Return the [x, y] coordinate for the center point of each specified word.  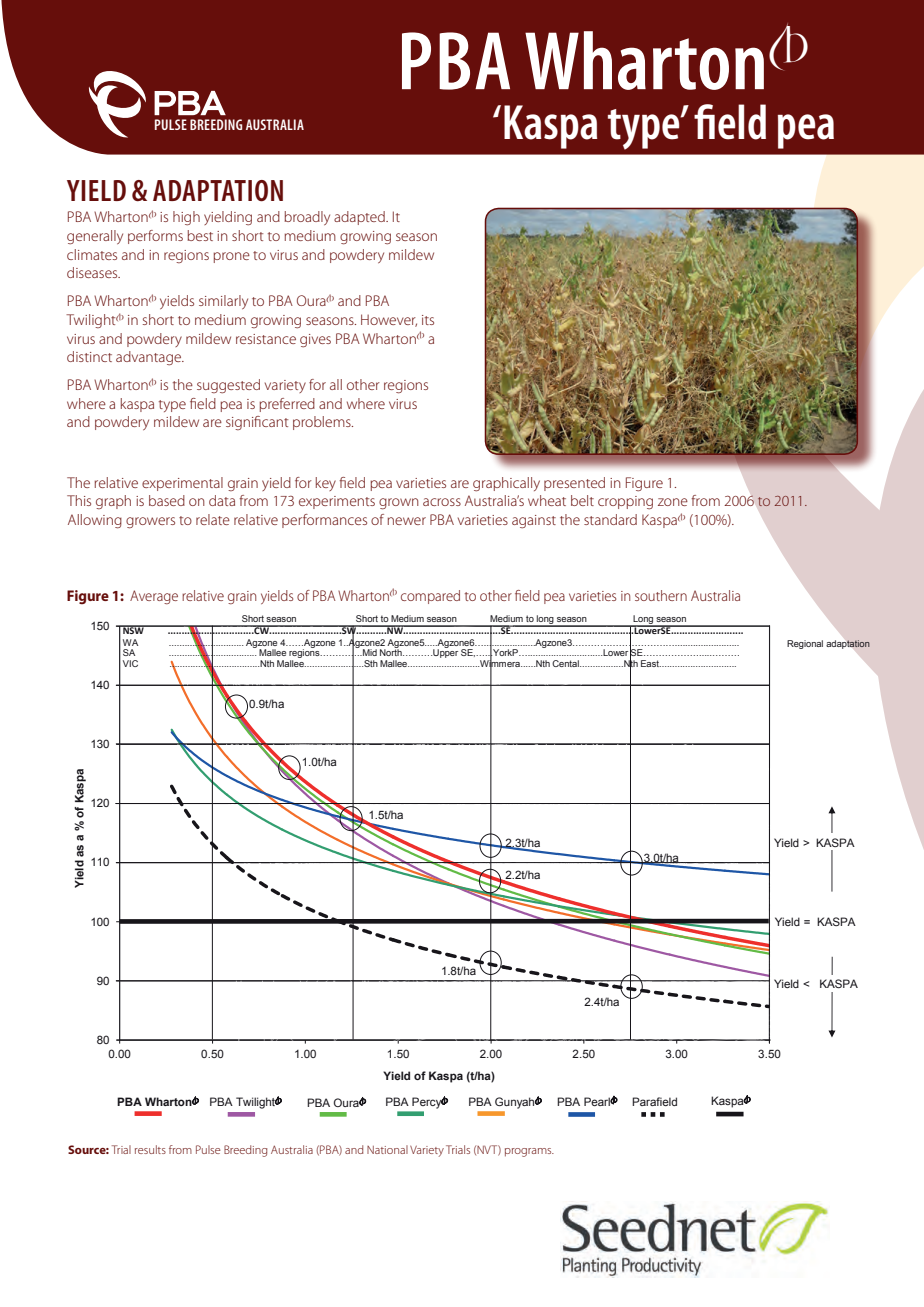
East [651, 663]
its [428, 320]
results [150, 1149]
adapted [360, 218]
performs [155, 237]
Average [154, 597]
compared [430, 597]
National [387, 1149]
